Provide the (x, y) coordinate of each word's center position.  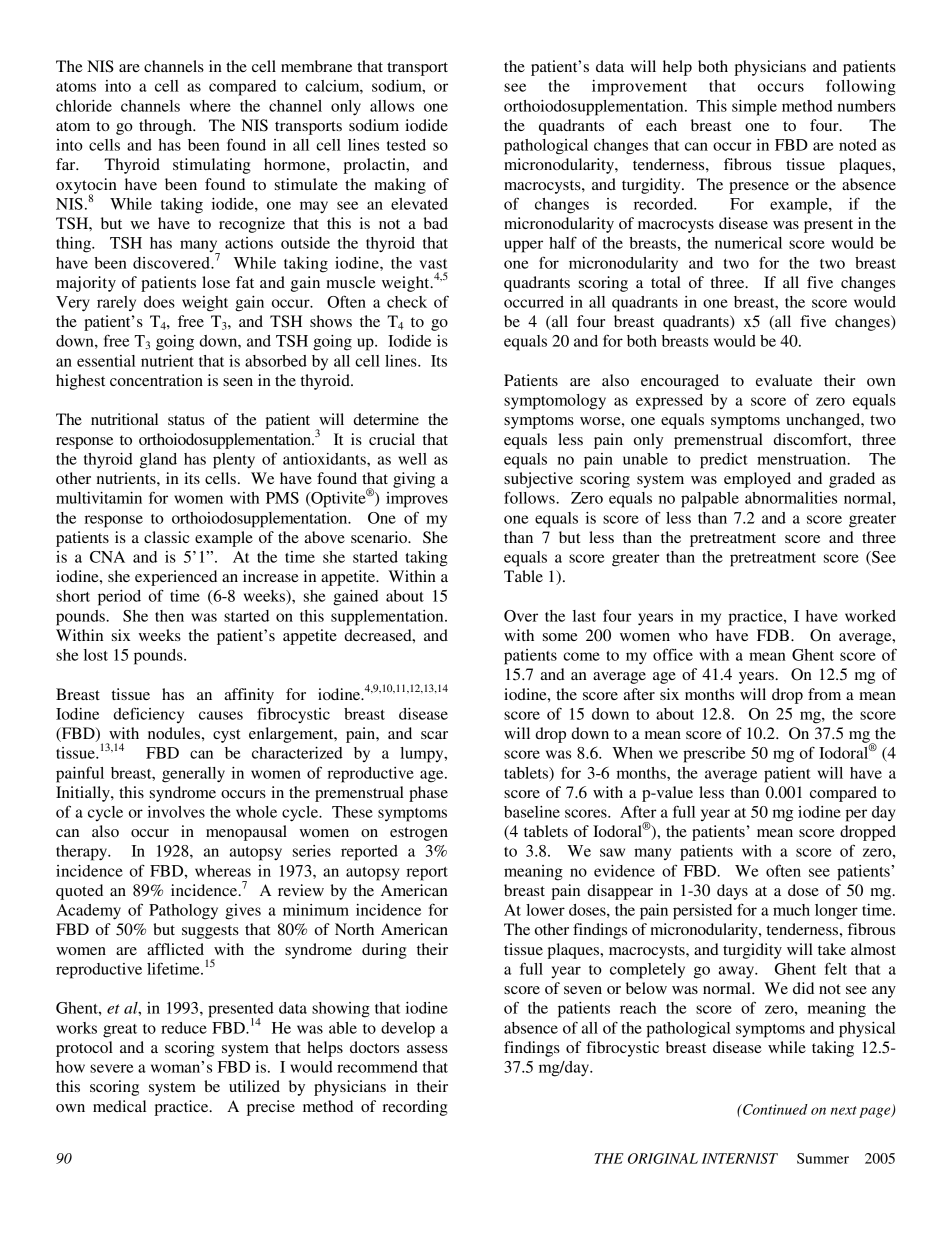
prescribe (714, 755)
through (167, 127)
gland (158, 461)
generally (193, 775)
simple (754, 108)
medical (119, 1106)
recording (415, 1108)
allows (392, 106)
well (412, 459)
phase (428, 794)
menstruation (803, 459)
